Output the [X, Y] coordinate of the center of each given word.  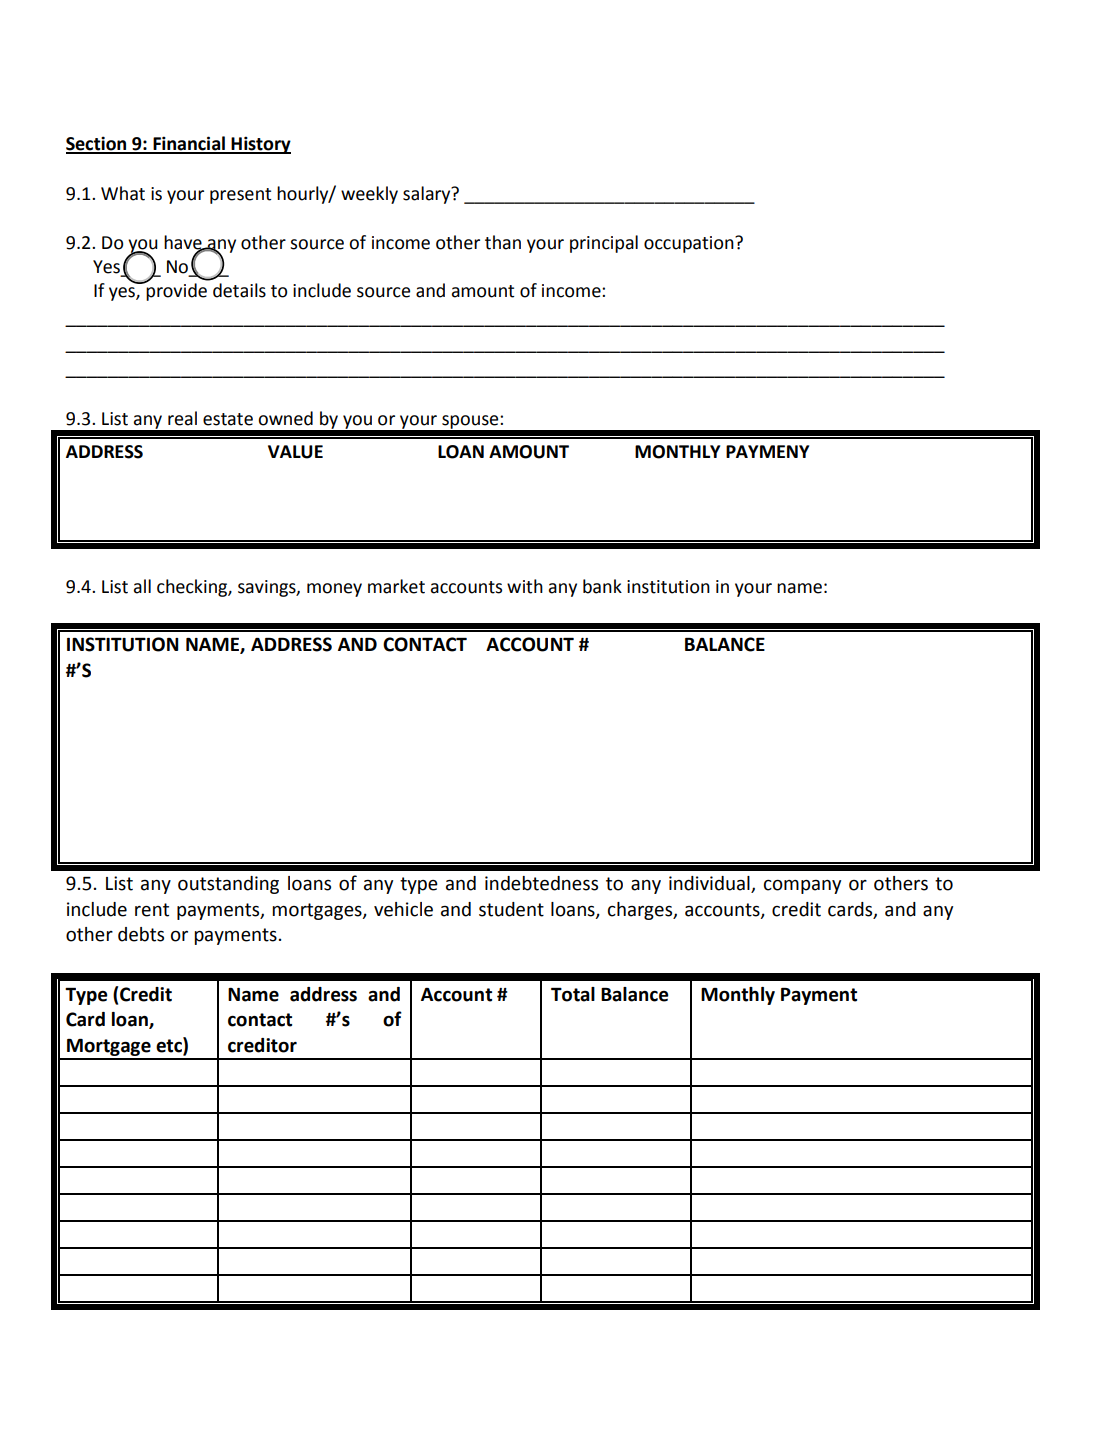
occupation [690, 244]
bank [602, 586]
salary [428, 195]
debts [141, 934]
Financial [189, 144]
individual [710, 884]
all [142, 586]
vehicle [403, 909]
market [396, 586]
